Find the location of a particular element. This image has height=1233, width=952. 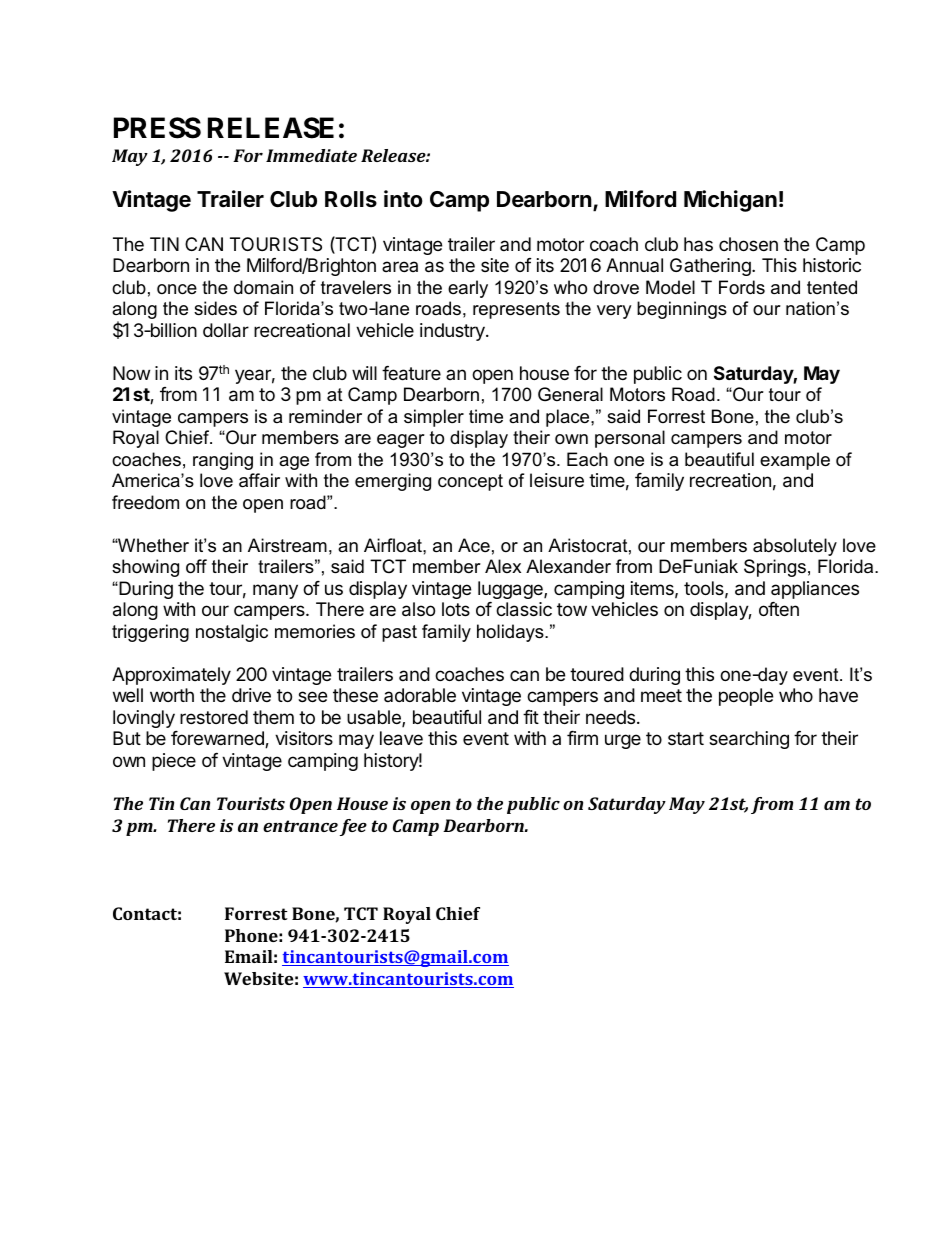

Now is located at coordinates (131, 373).
